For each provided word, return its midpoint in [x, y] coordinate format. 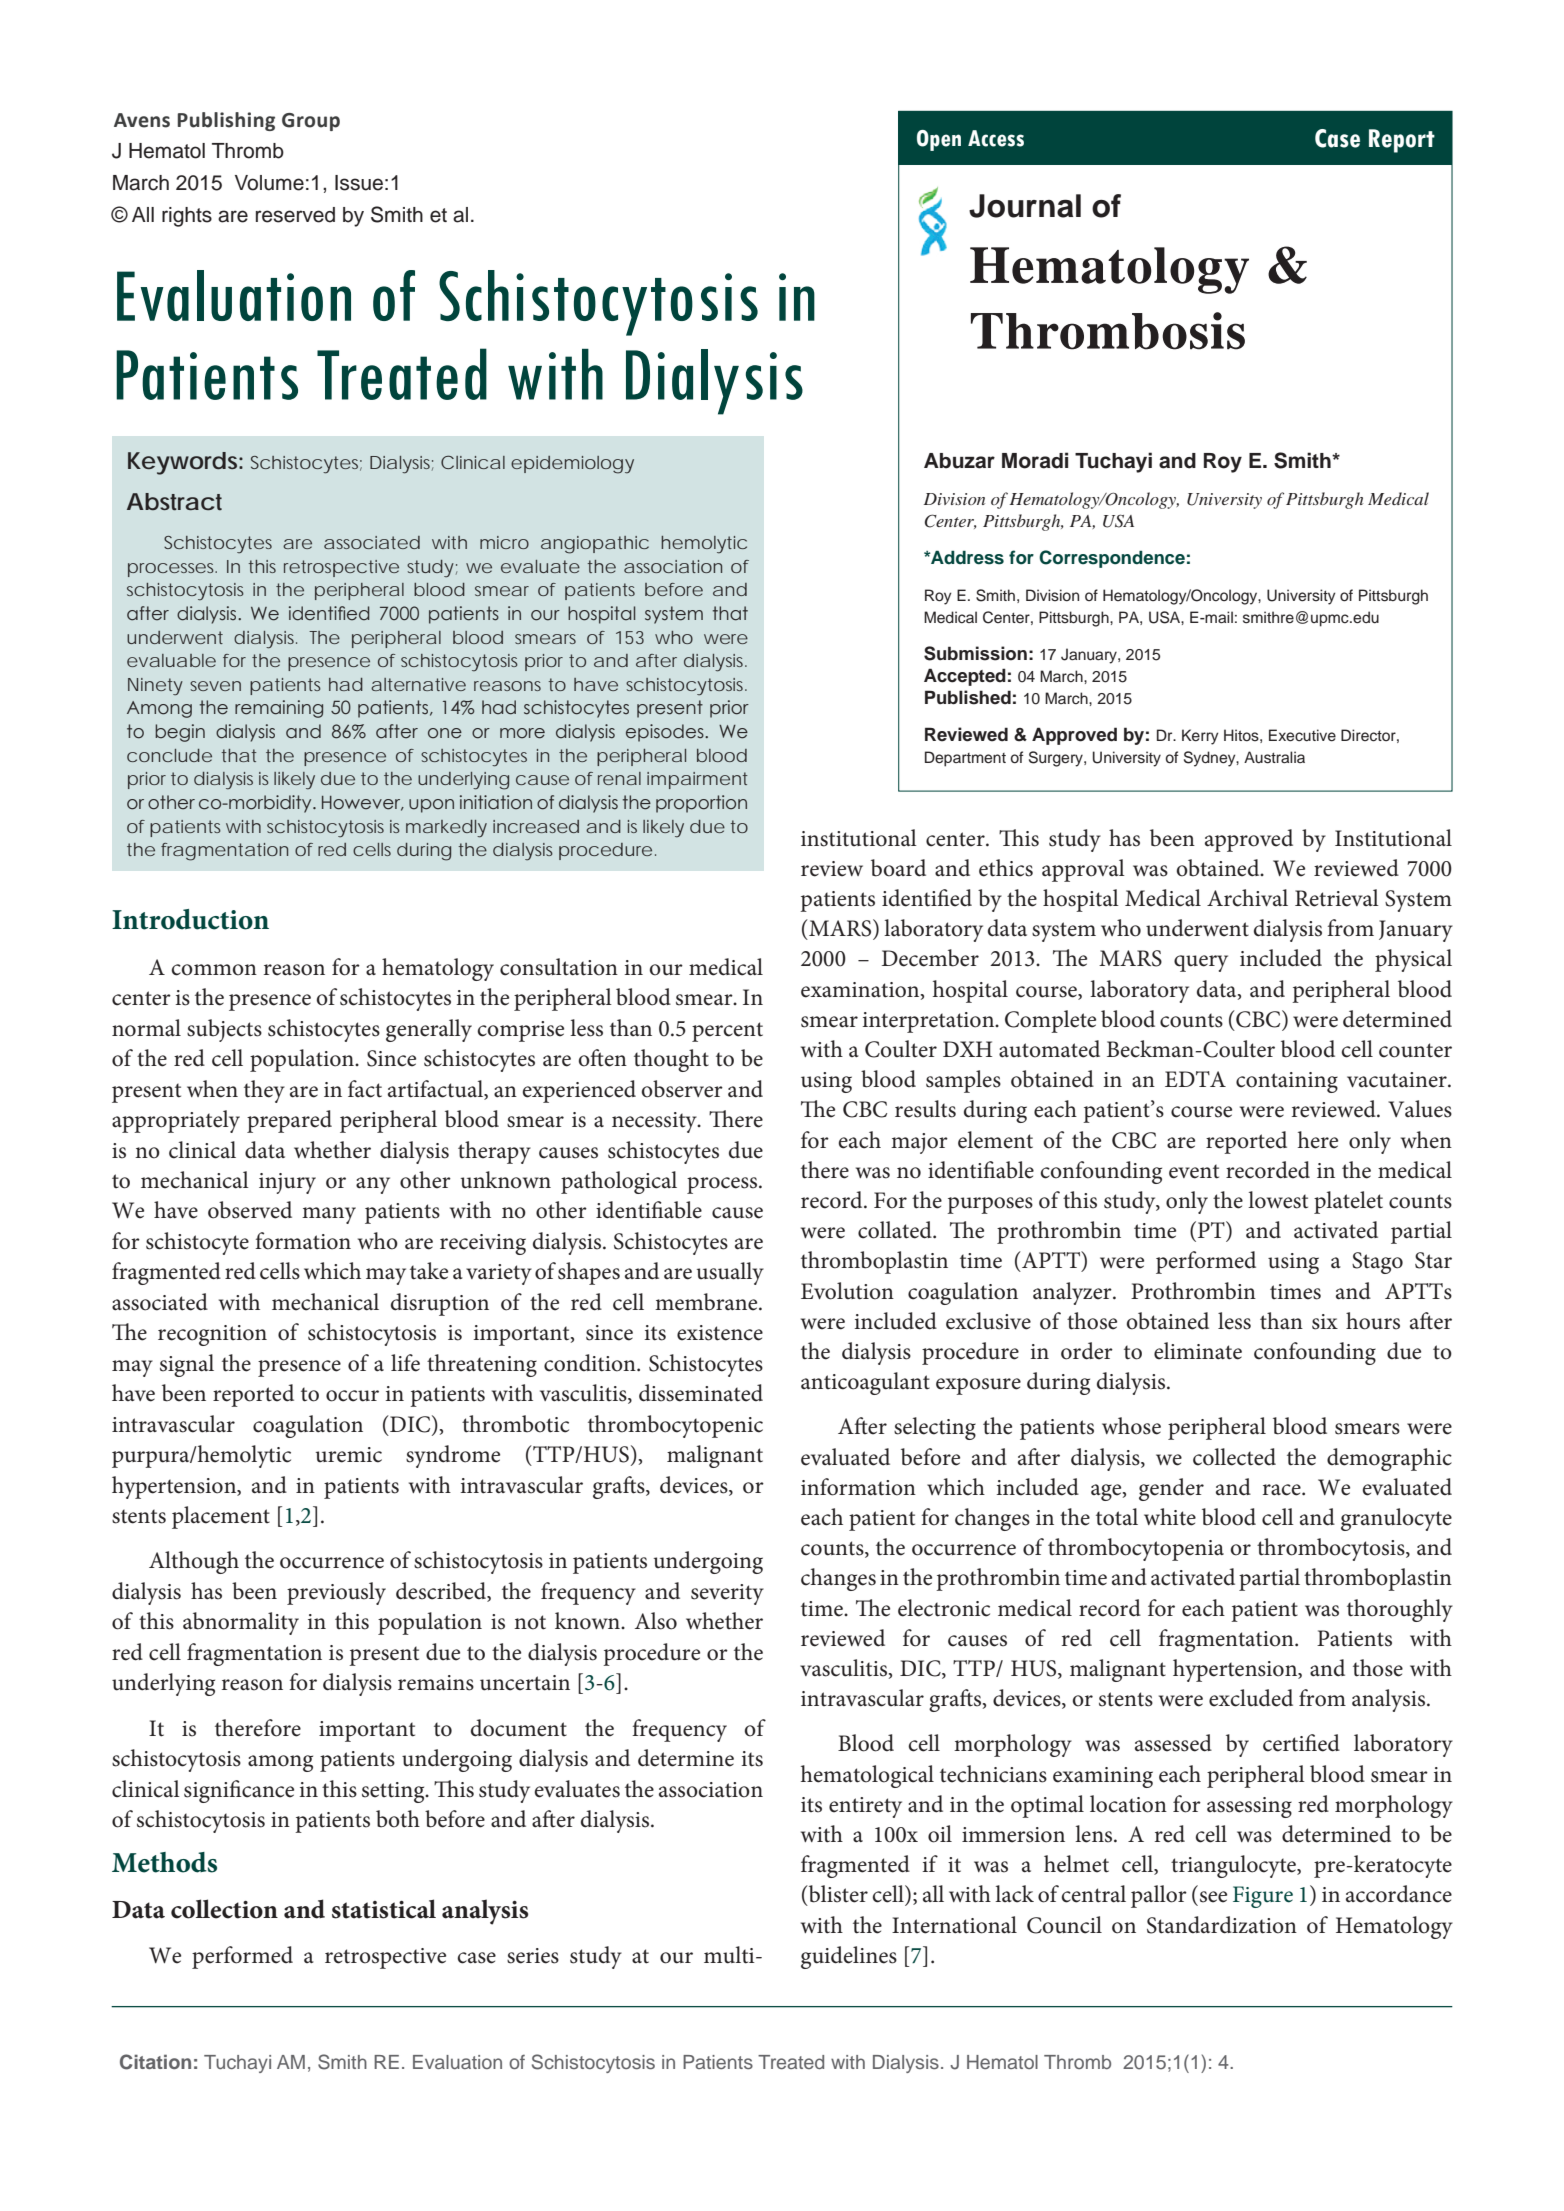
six [1325, 1322]
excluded [1251, 1698]
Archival [1247, 898]
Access [996, 138]
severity [727, 1594]
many [329, 1215]
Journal [1025, 206]
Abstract [174, 502]
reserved [295, 215]
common [214, 970]
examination [861, 990]
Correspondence [1112, 559]
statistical [384, 1909]
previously [336, 1593]
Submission [975, 653]
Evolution [847, 1291]
